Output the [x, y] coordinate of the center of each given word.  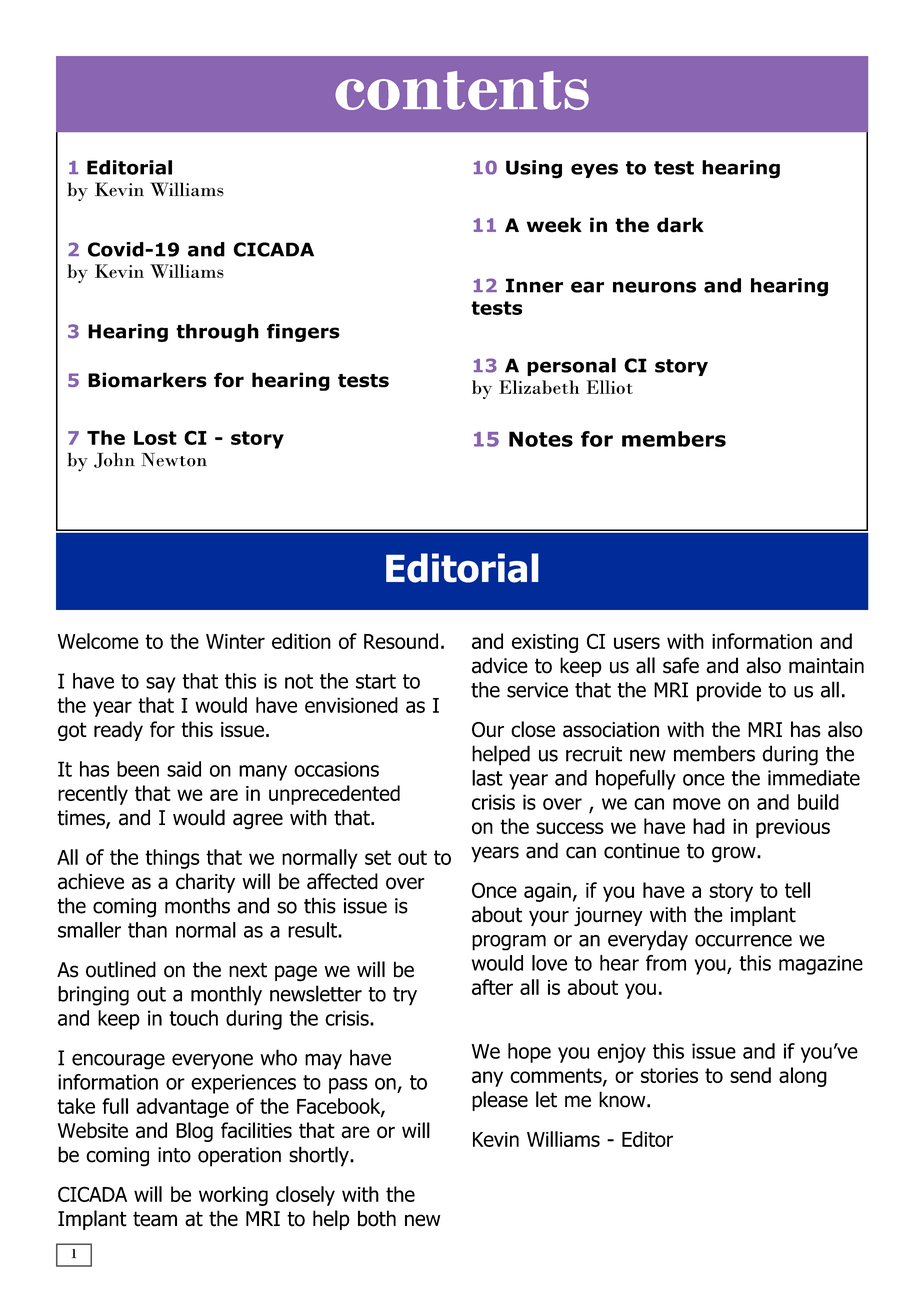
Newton [174, 460]
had [709, 826]
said [184, 769]
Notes [541, 439]
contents [462, 90]
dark [680, 225]
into [174, 1155]
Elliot [609, 387]
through [217, 333]
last [487, 778]
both [377, 1218]
